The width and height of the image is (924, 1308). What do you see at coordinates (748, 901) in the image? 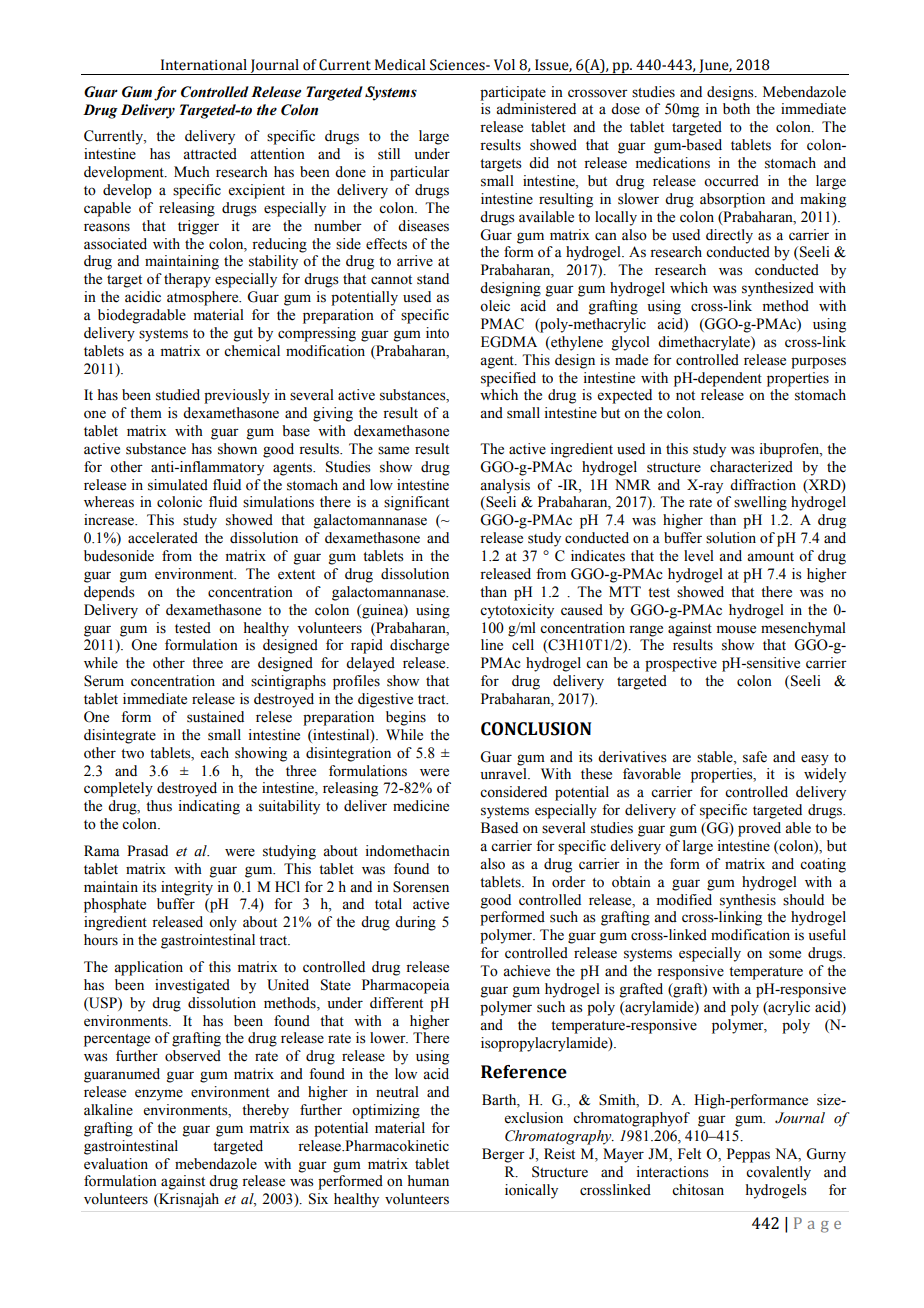
I see `synthesis` at bounding box center [748, 901].
